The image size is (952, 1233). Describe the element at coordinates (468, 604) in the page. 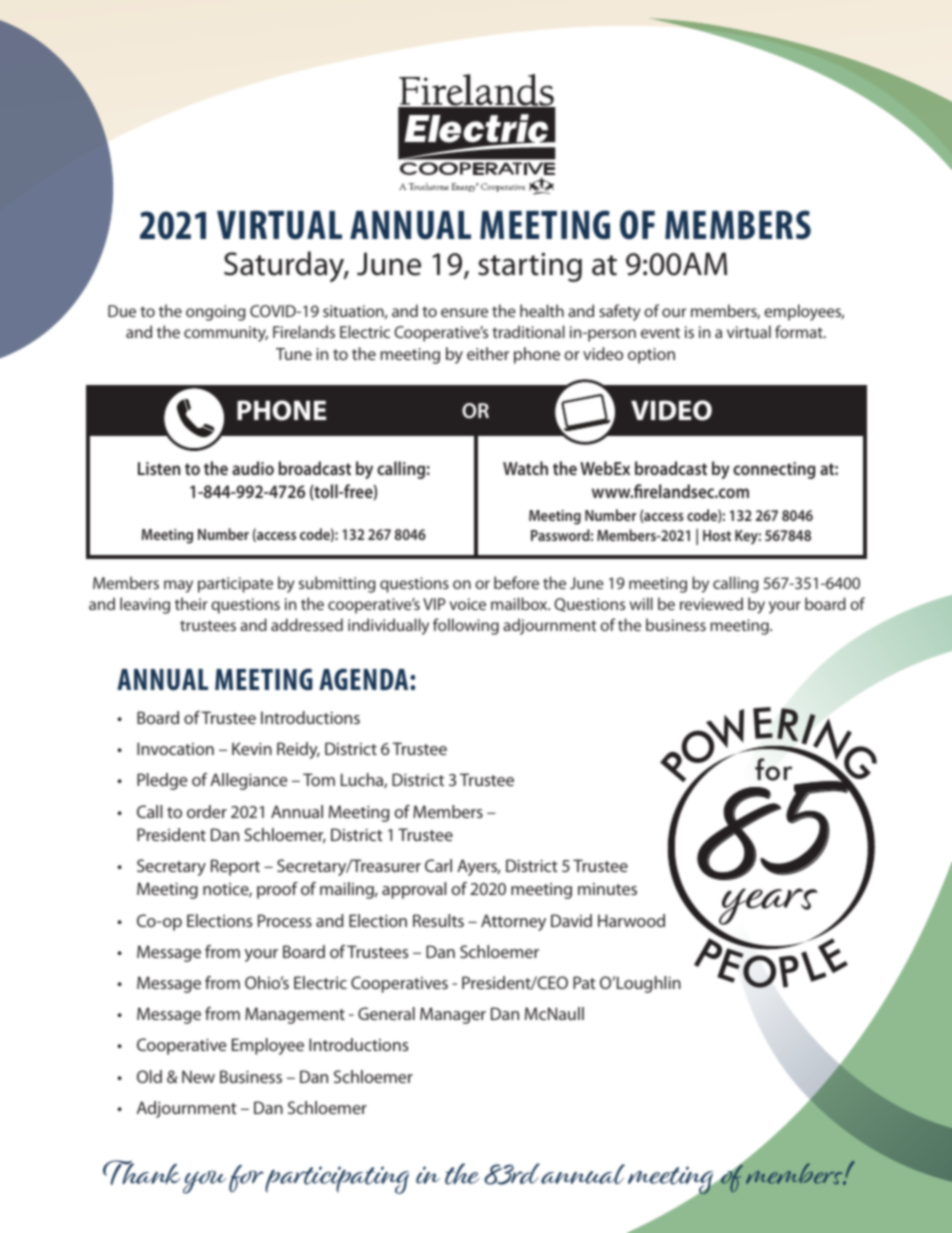

I see `voice` at that location.
